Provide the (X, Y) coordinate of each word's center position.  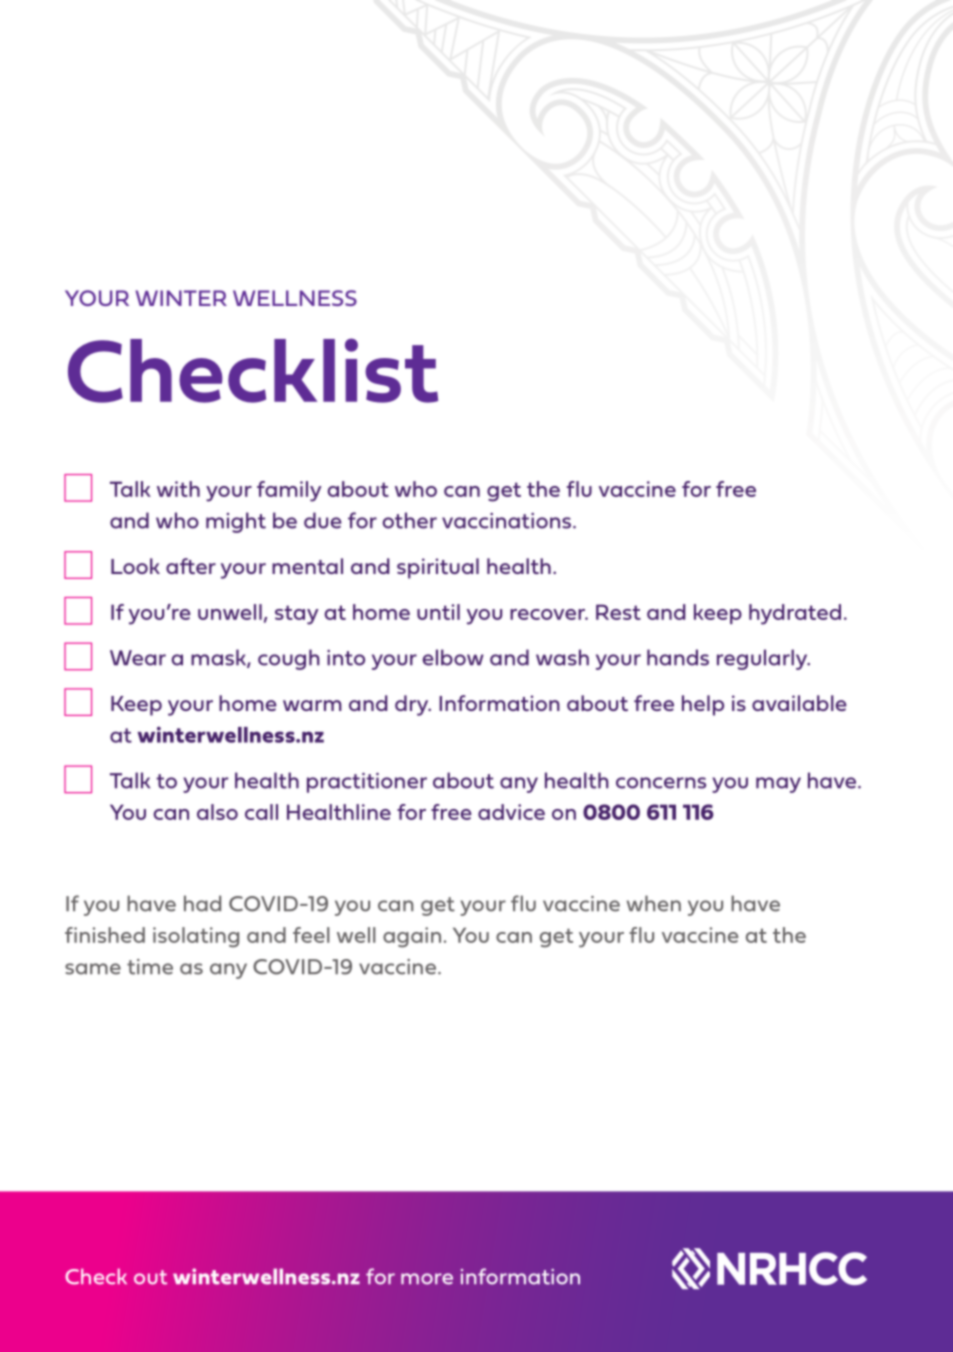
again (412, 937)
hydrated (795, 614)
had (202, 903)
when (654, 903)
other (409, 520)
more (427, 1279)
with (178, 489)
